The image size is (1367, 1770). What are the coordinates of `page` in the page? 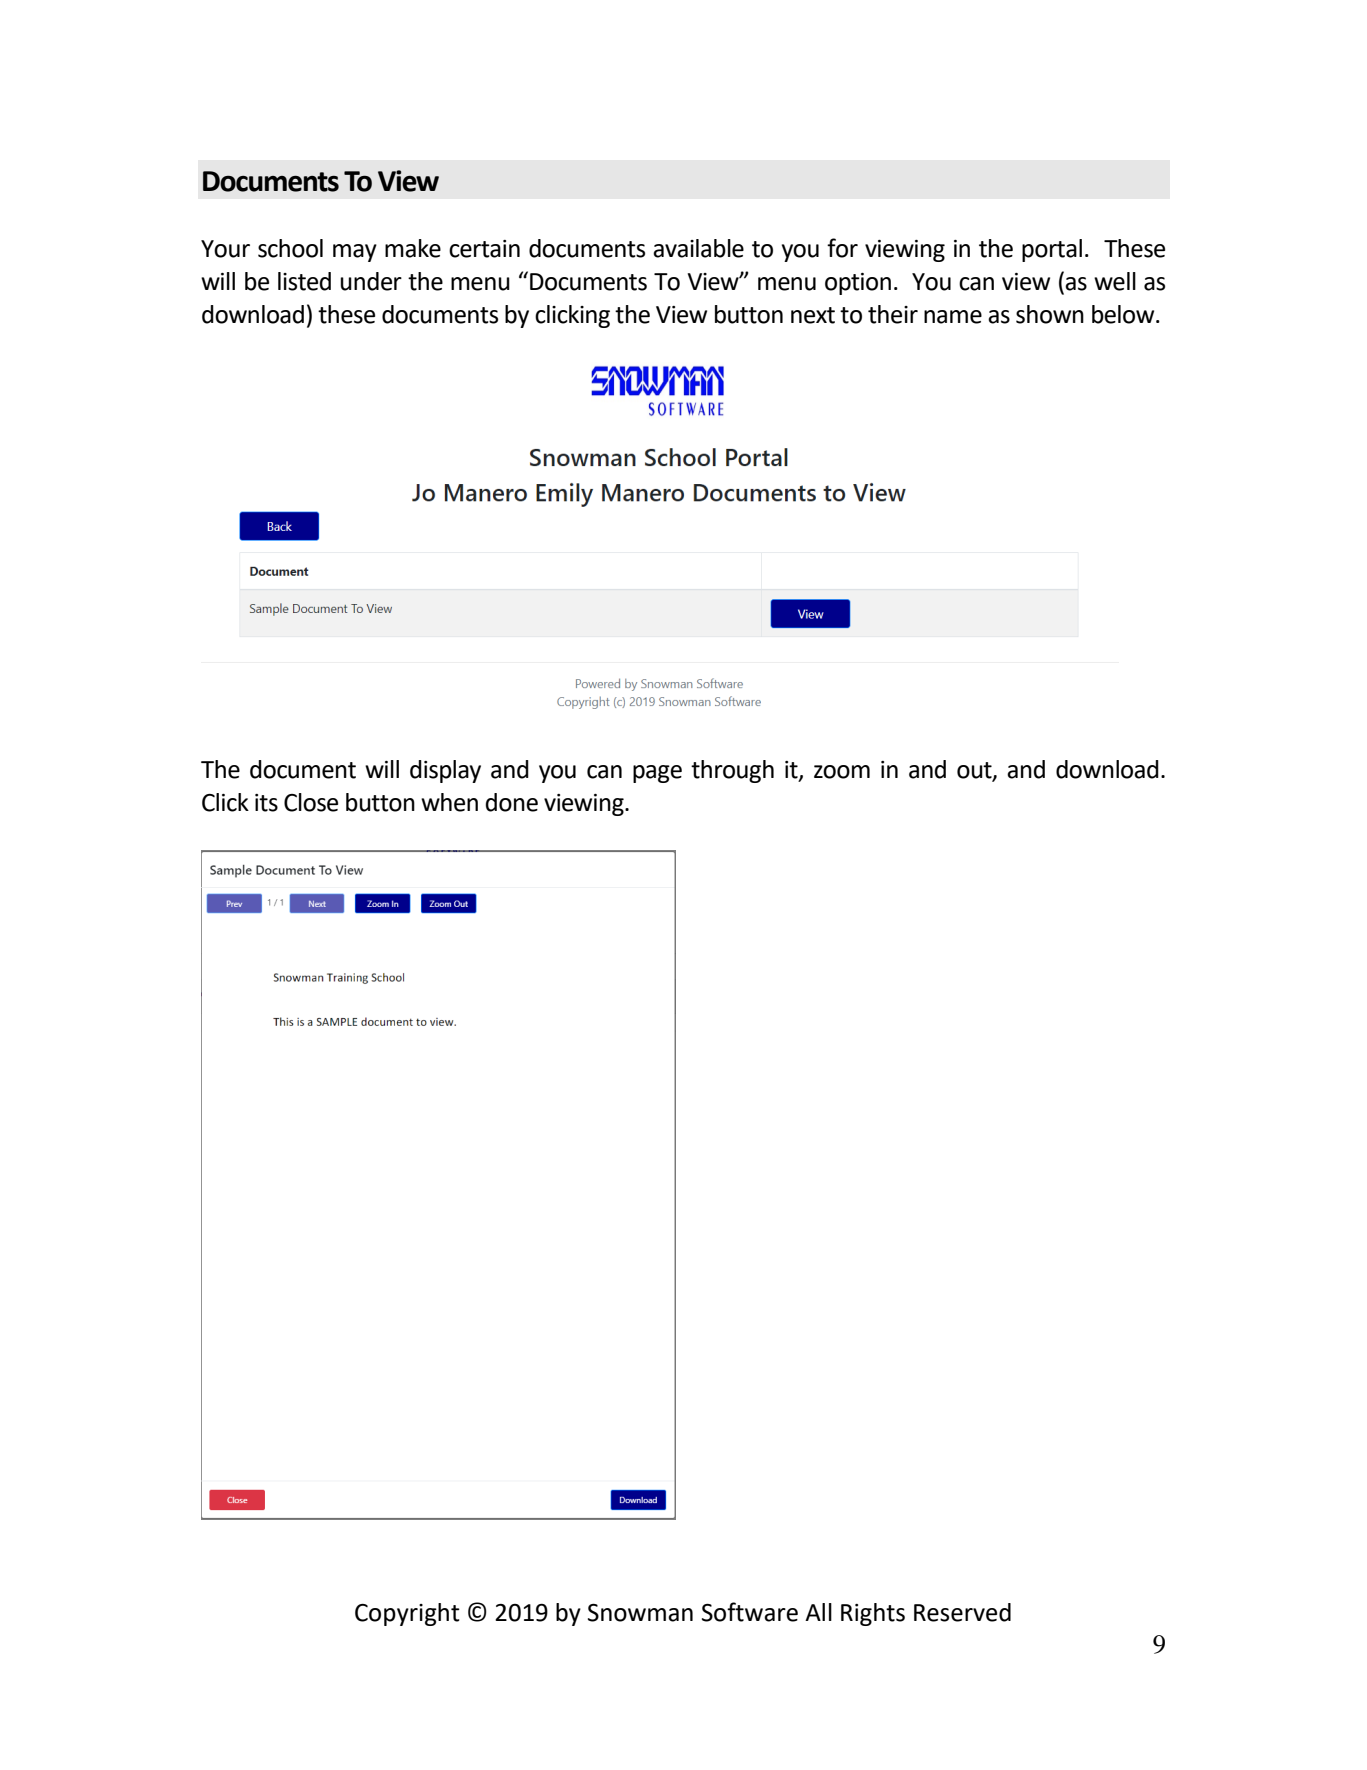 It's located at (657, 774).
